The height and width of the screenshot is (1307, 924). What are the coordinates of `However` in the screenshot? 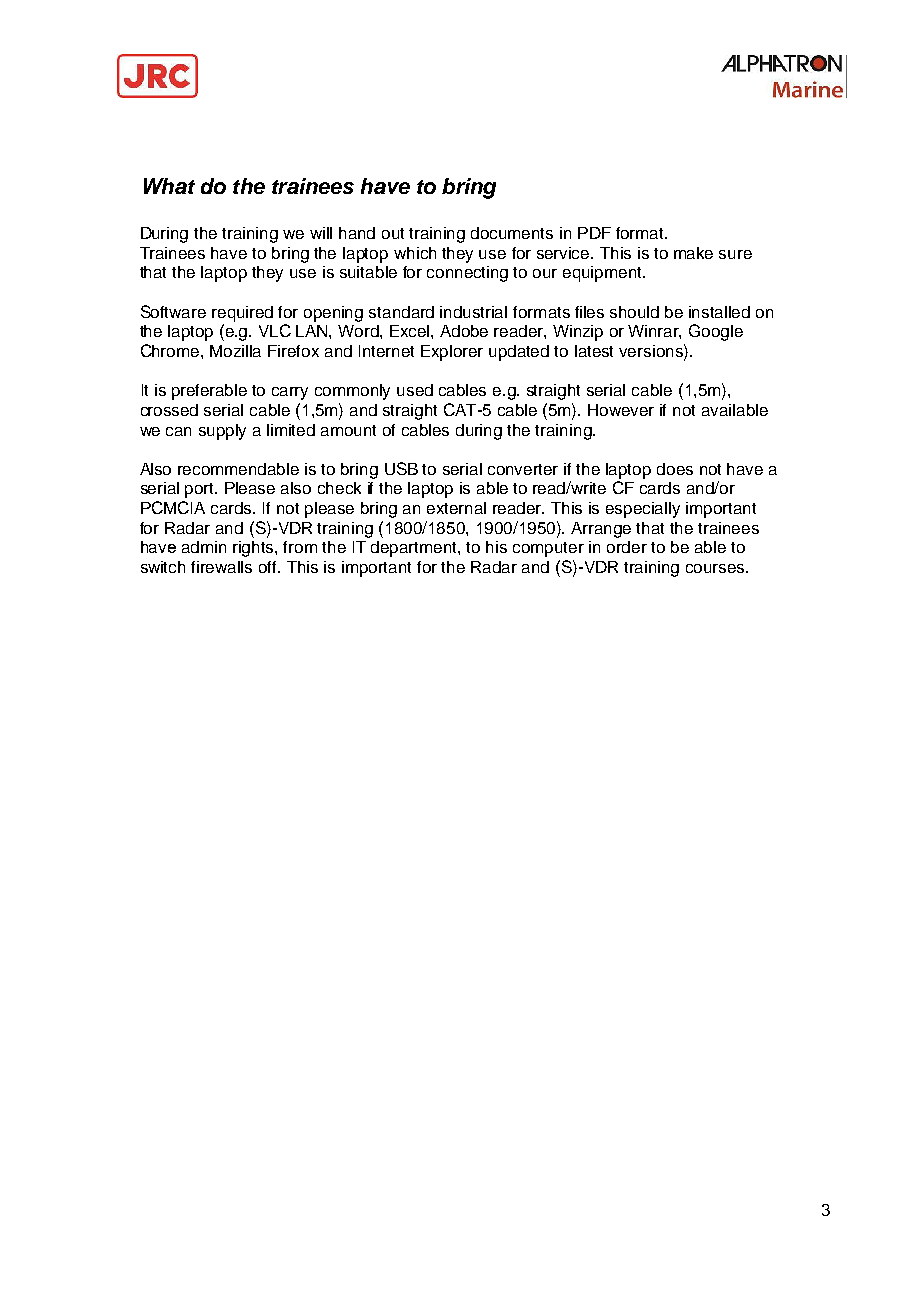 It's located at (621, 410).
